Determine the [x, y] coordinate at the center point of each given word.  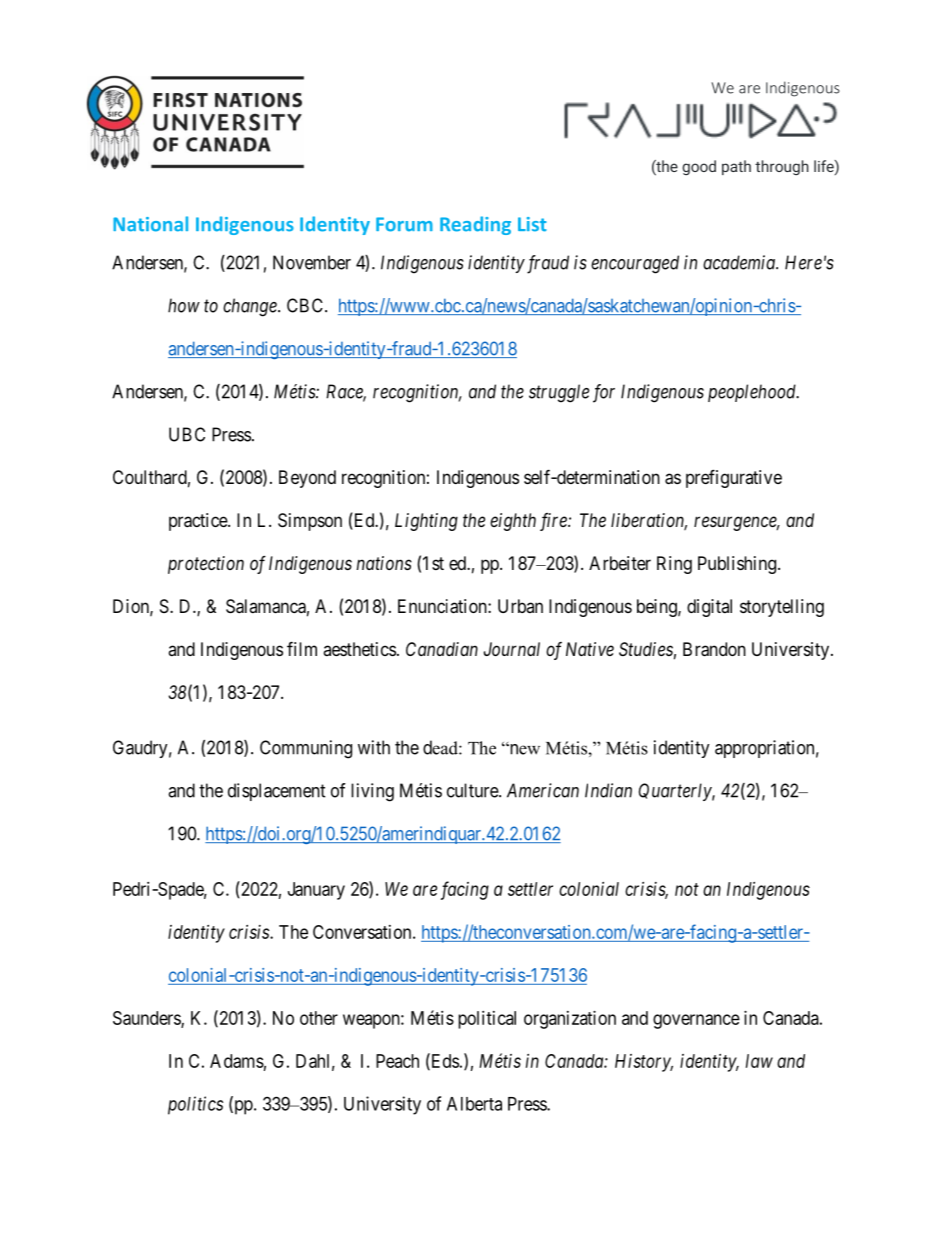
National [150, 224]
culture [473, 790]
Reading [475, 225]
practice [199, 522]
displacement [277, 792]
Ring [674, 565]
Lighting [426, 522]
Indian [608, 790]
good [699, 167]
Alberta [474, 1104]
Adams [237, 1061]
